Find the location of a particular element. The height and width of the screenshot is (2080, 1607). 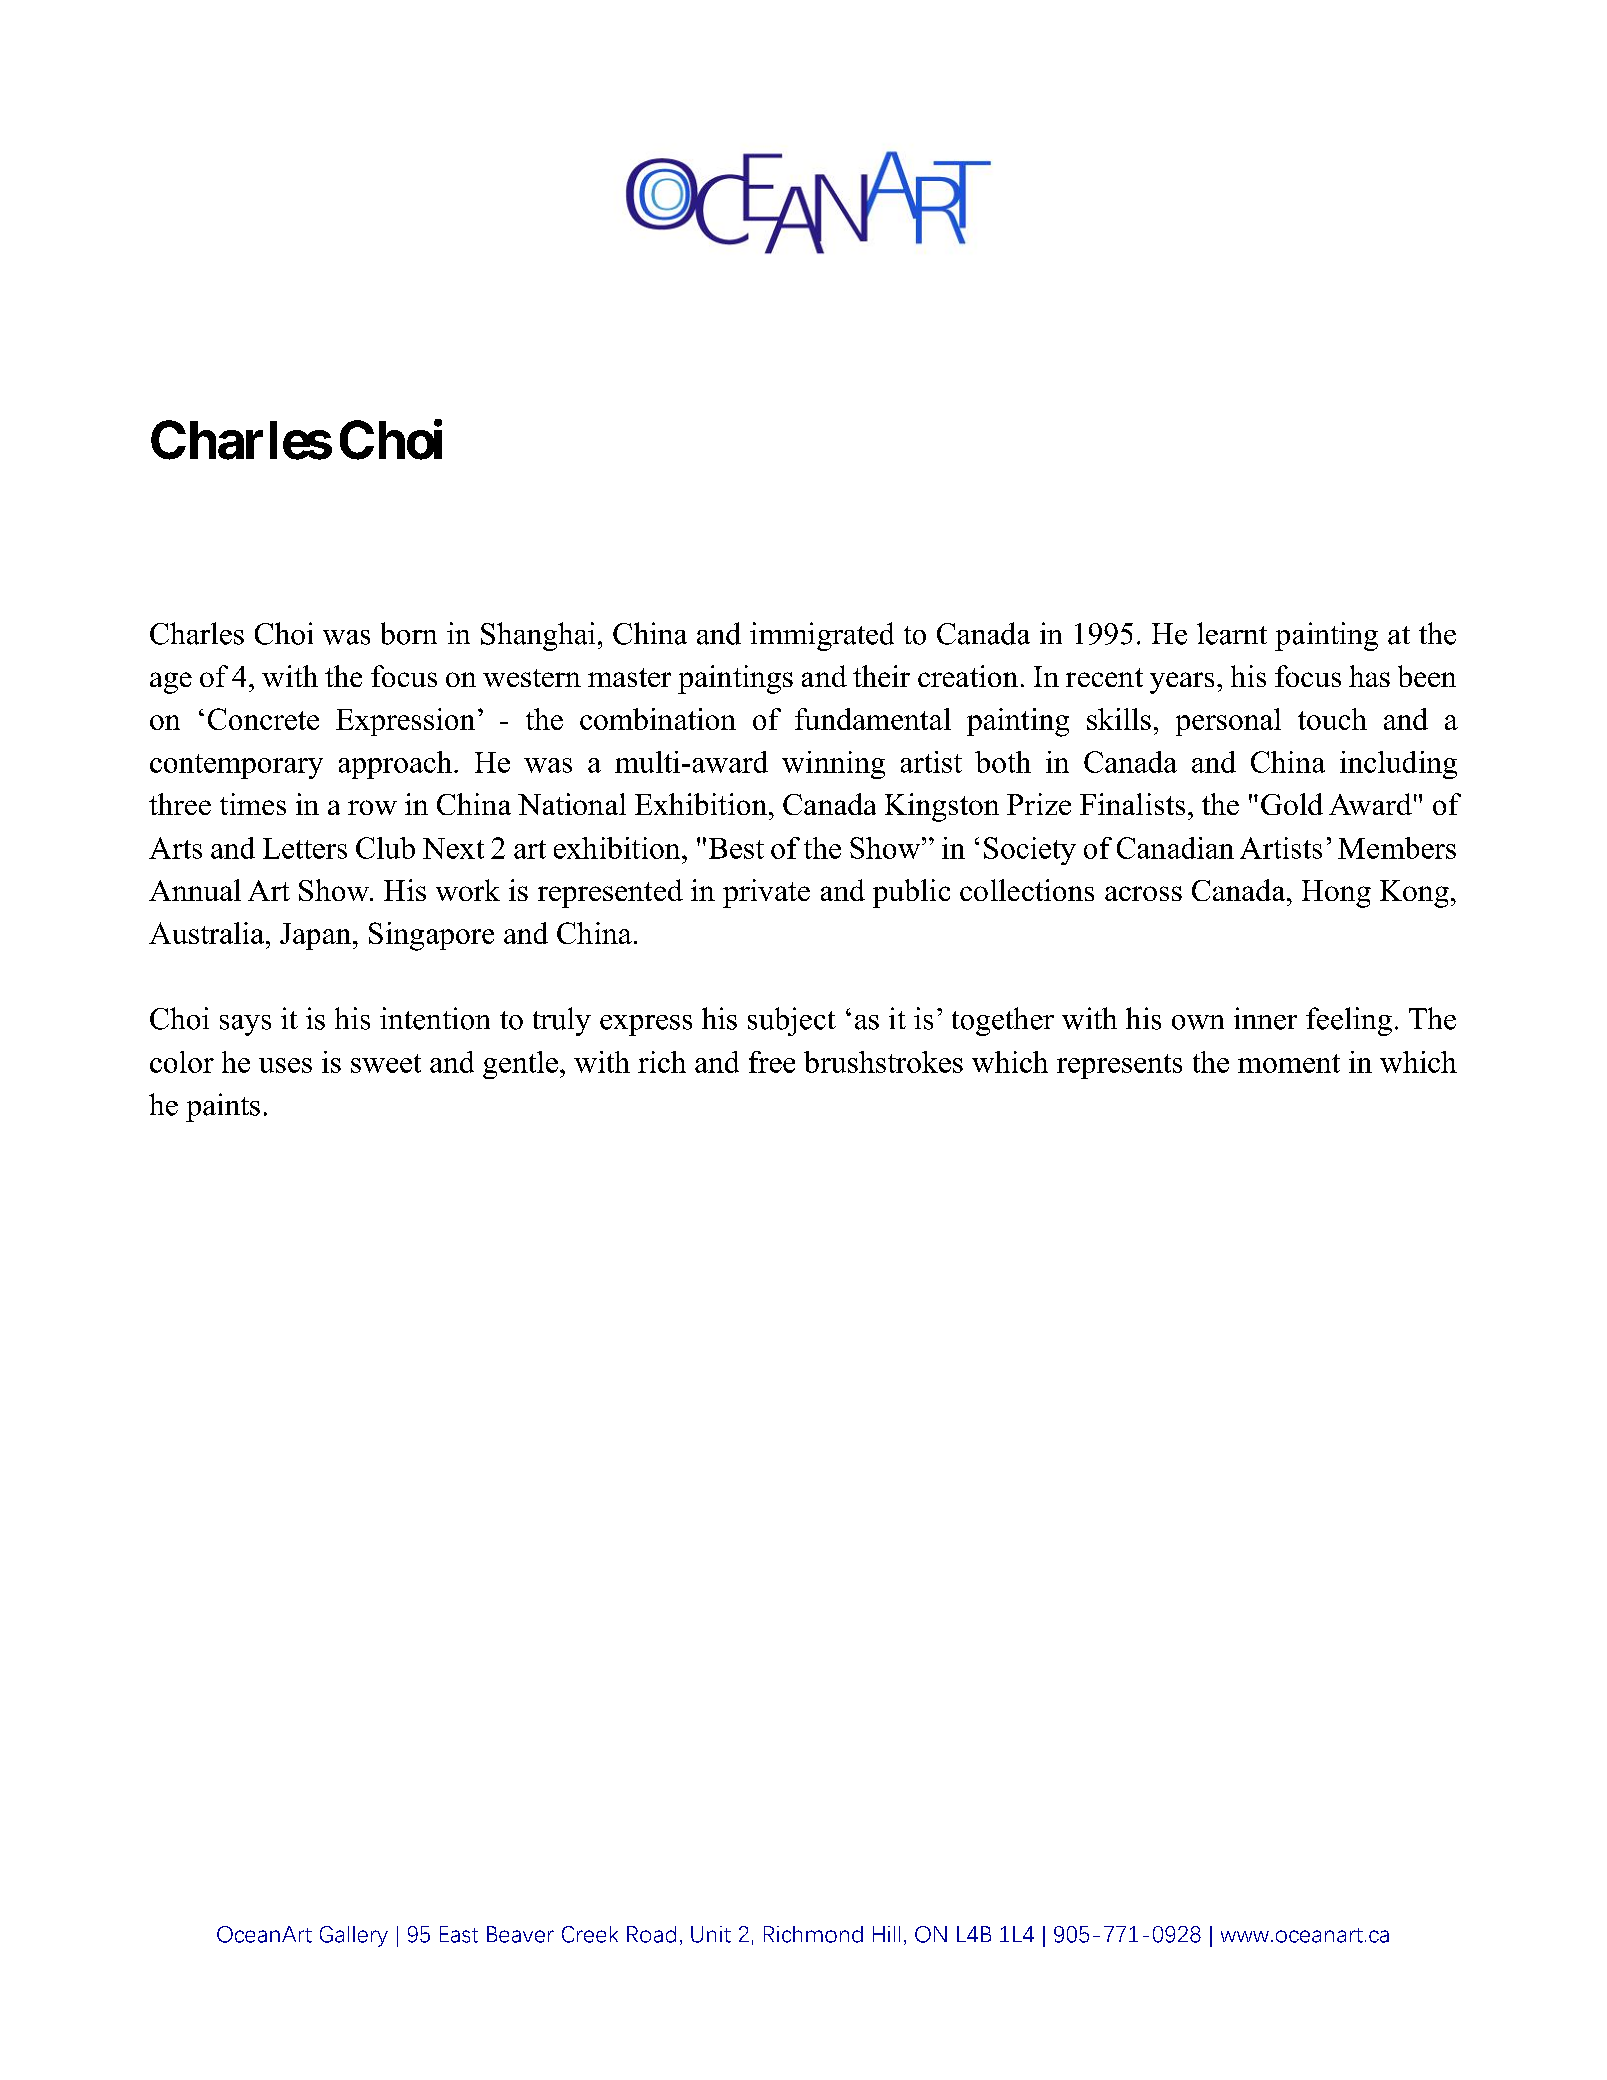

learnt is located at coordinates (1232, 633).
